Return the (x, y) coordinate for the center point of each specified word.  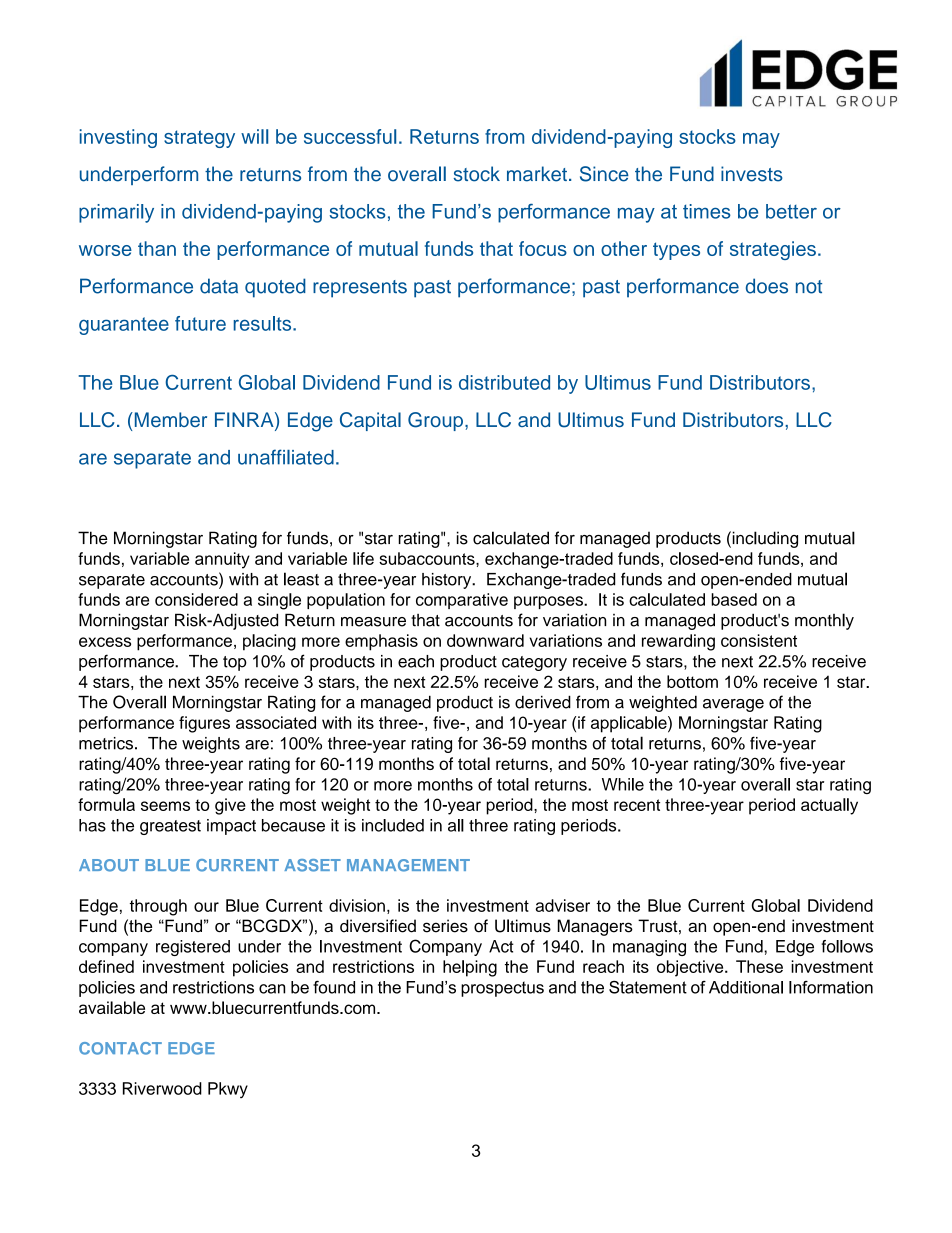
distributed (504, 382)
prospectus (502, 989)
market (537, 174)
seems (165, 806)
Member (169, 419)
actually (829, 806)
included (393, 825)
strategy (199, 139)
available (112, 1007)
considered (196, 599)
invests (752, 174)
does (767, 286)
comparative (462, 601)
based (734, 599)
